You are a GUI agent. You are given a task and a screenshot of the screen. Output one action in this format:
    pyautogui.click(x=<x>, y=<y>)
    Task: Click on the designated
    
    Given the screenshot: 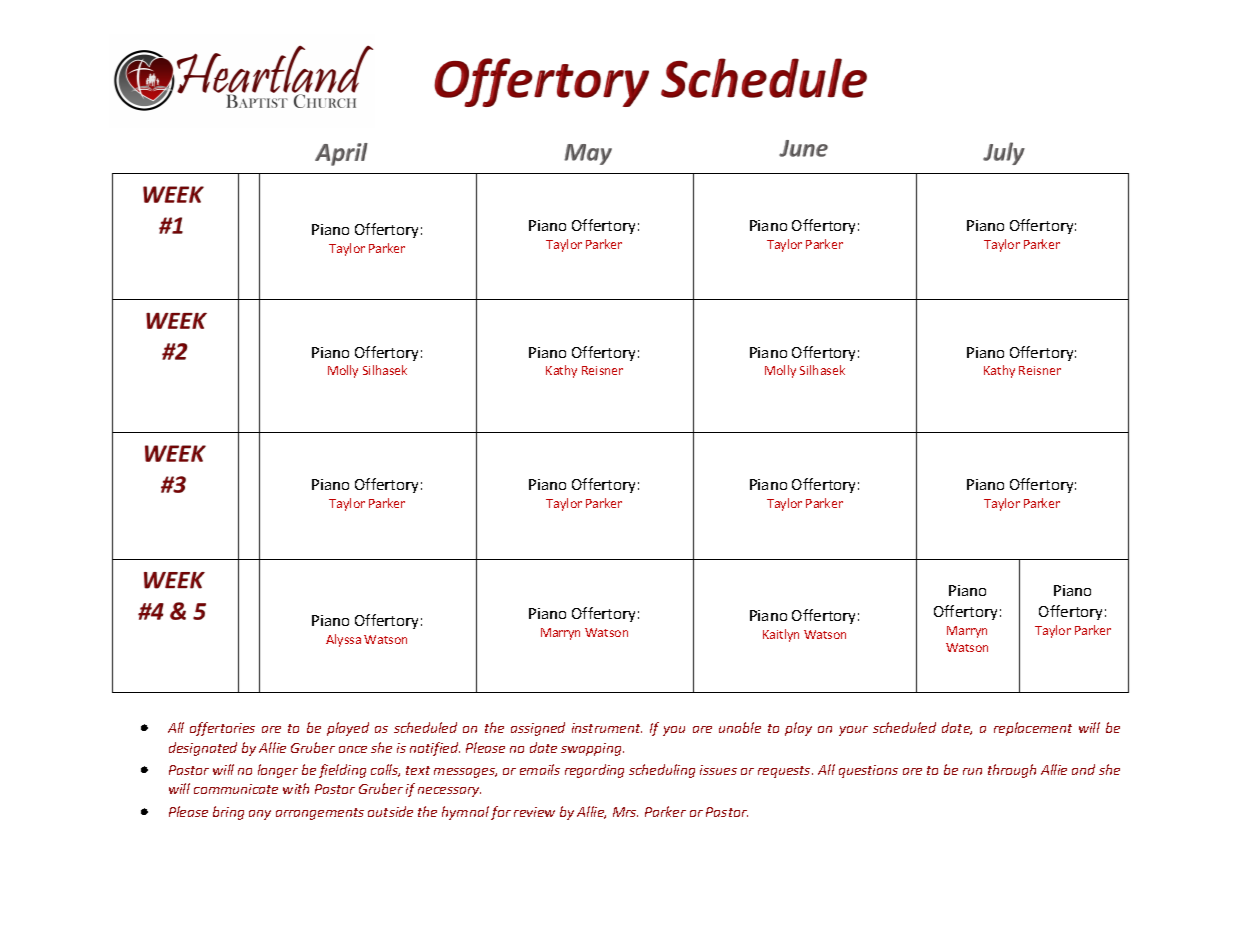 What is the action you would take?
    pyautogui.click(x=203, y=749)
